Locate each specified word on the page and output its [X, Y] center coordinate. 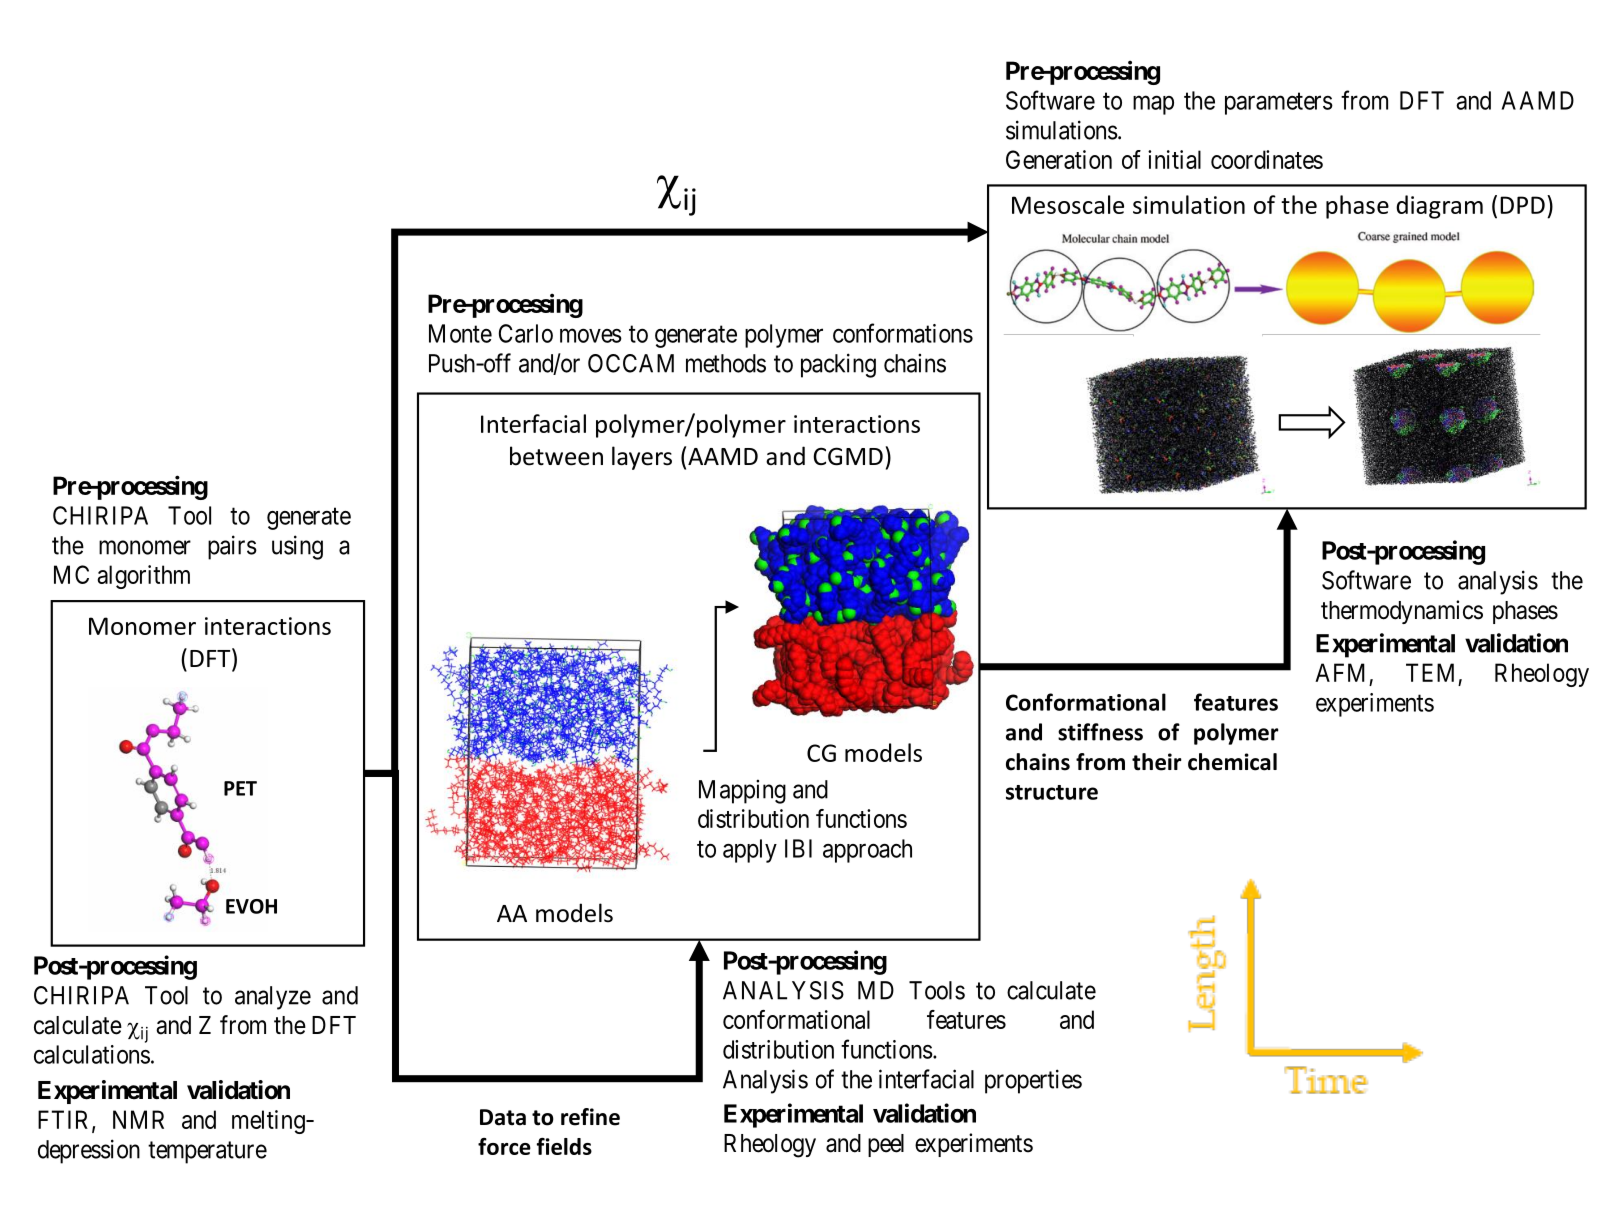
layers [642, 458]
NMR [138, 1119]
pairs [232, 547]
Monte [460, 333]
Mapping [742, 791]
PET [240, 788]
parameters [1279, 104]
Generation [1059, 159]
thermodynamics [1402, 612]
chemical [1232, 762]
